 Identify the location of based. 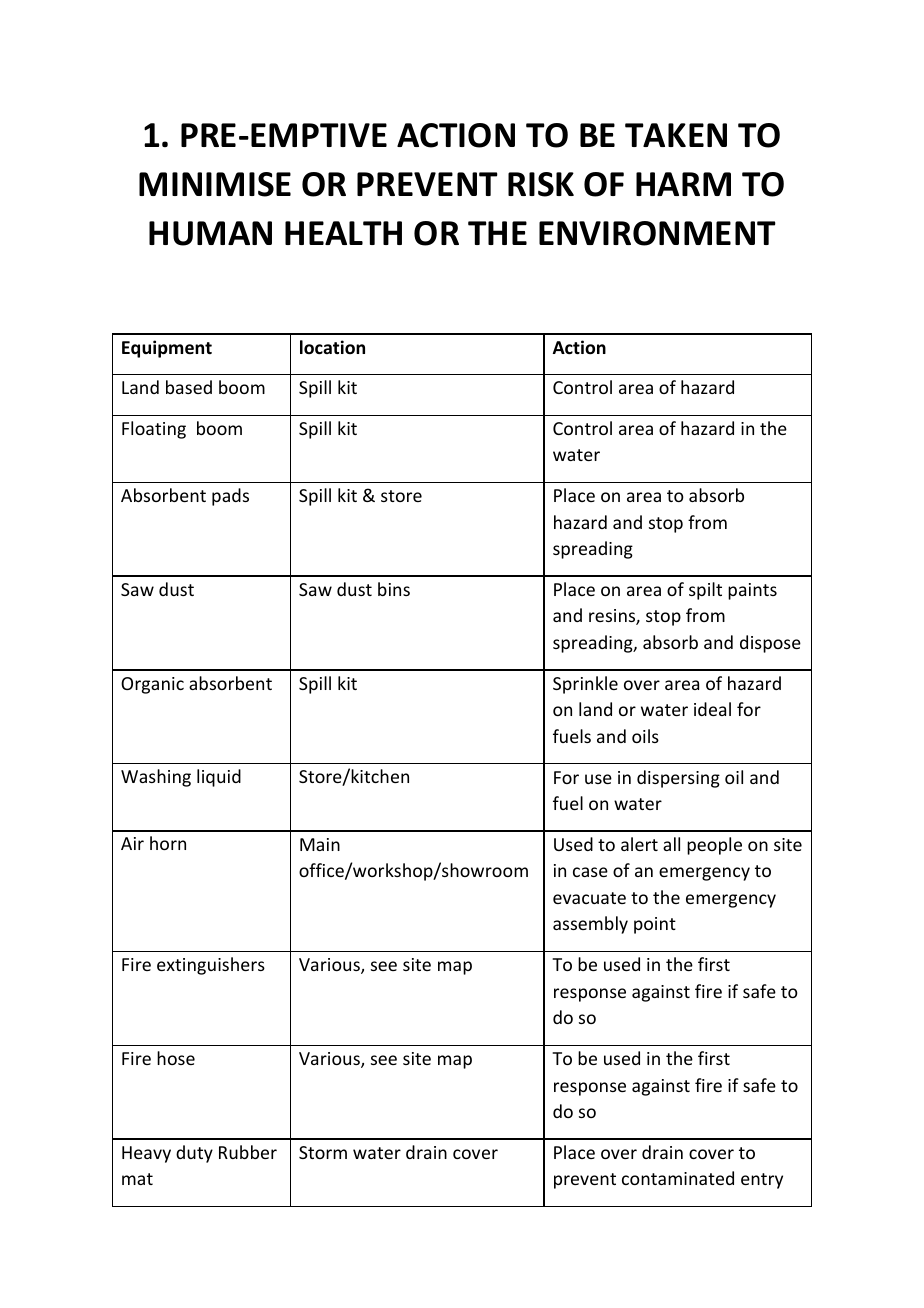
(189, 387).
